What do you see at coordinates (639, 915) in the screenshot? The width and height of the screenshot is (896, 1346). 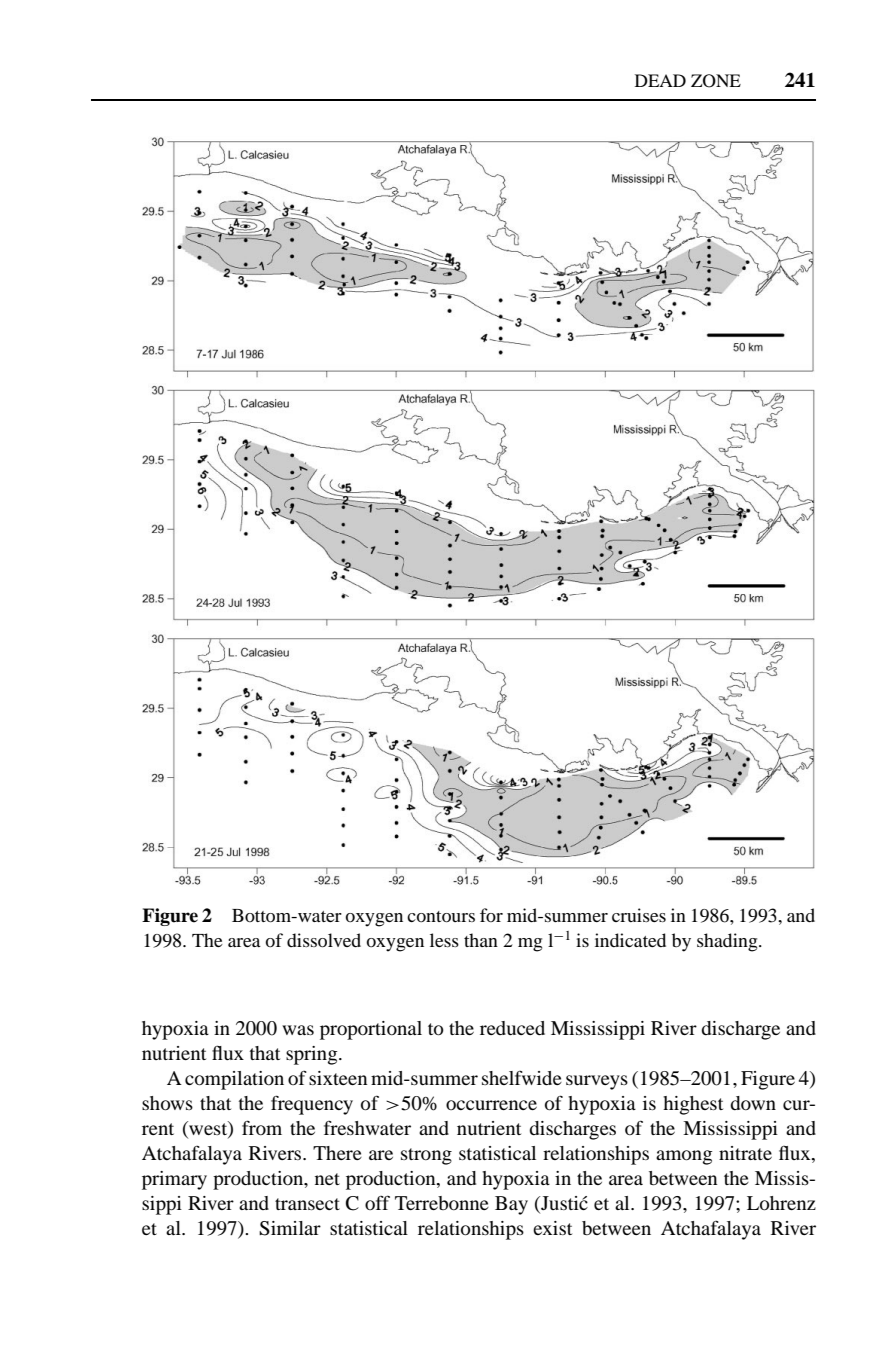 I see `cruises` at bounding box center [639, 915].
